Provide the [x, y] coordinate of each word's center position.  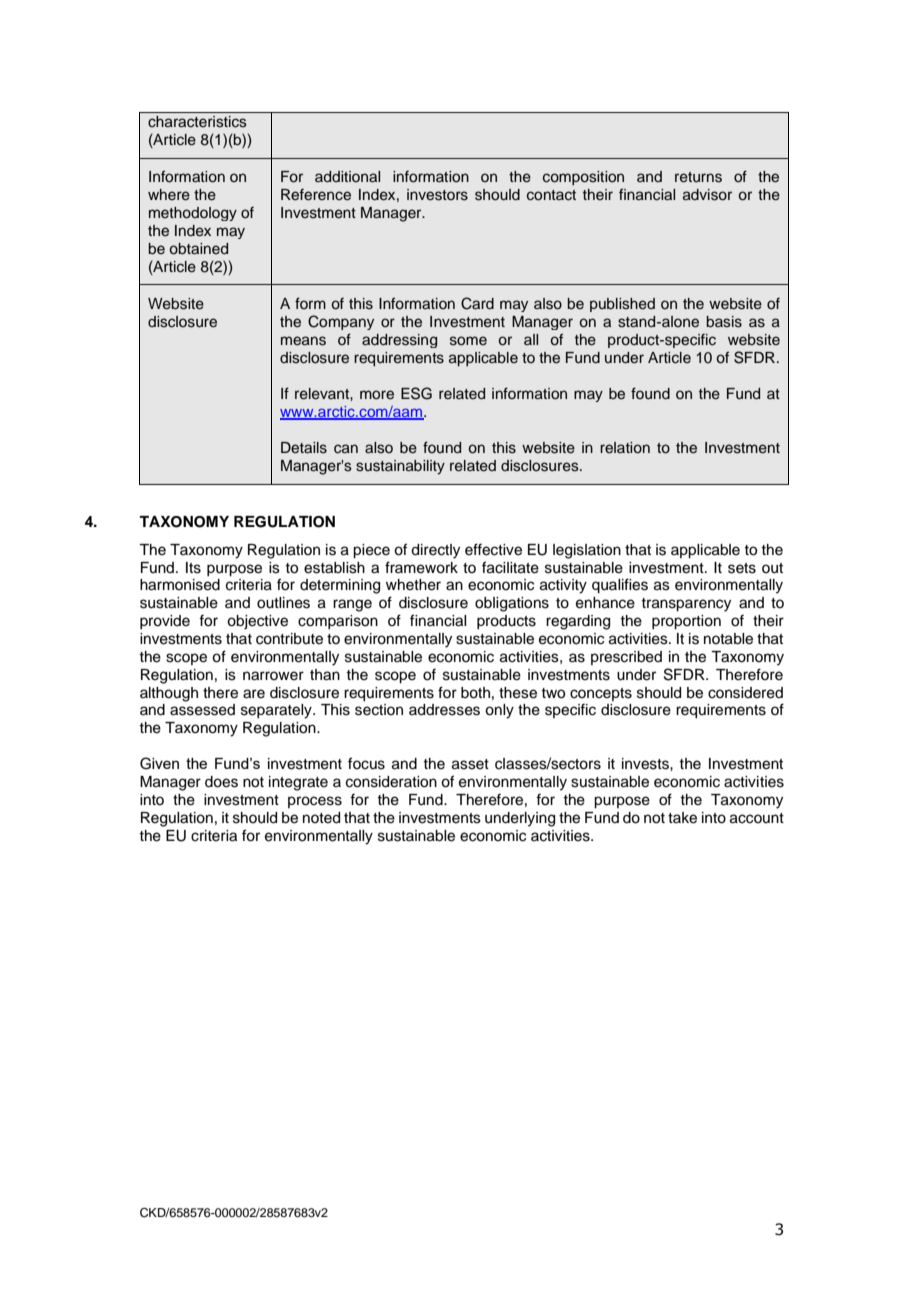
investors [437, 195]
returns [698, 177]
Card [477, 303]
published [622, 305]
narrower [273, 676]
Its [193, 568]
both [475, 693]
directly [435, 551]
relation [625, 448]
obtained [198, 249]
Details [304, 448]
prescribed [626, 658]
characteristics [197, 122]
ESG [416, 393]
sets [742, 568]
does [221, 782]
